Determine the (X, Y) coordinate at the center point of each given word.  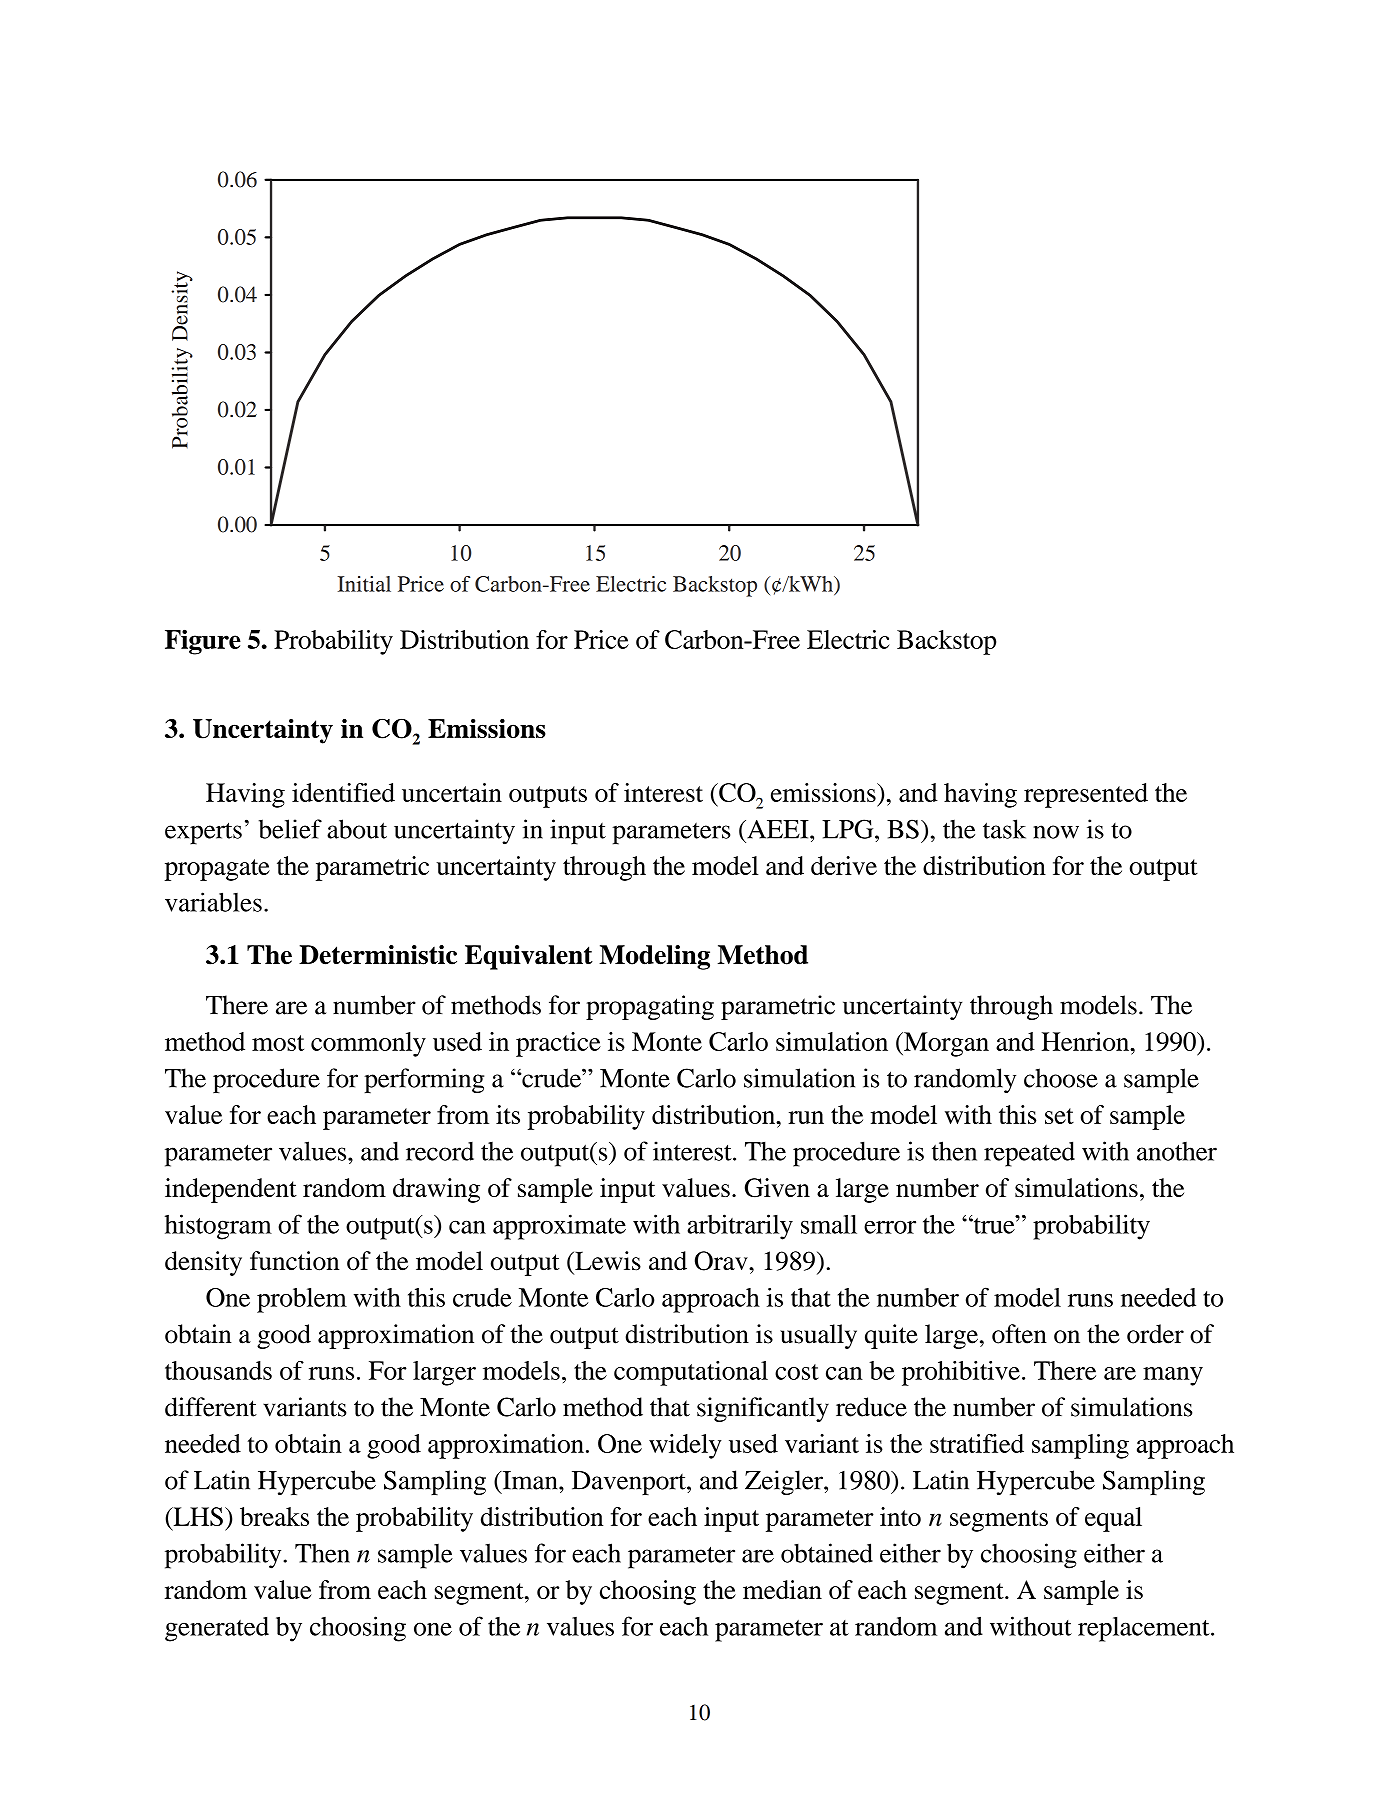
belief (290, 829)
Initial (364, 584)
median (782, 1589)
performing (424, 1080)
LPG (849, 829)
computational (691, 1373)
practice (558, 1044)
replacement (1145, 1629)
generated (217, 1629)
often (1019, 1334)
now (1056, 832)
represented (1086, 795)
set (1059, 1116)
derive (844, 865)
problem (302, 1300)
